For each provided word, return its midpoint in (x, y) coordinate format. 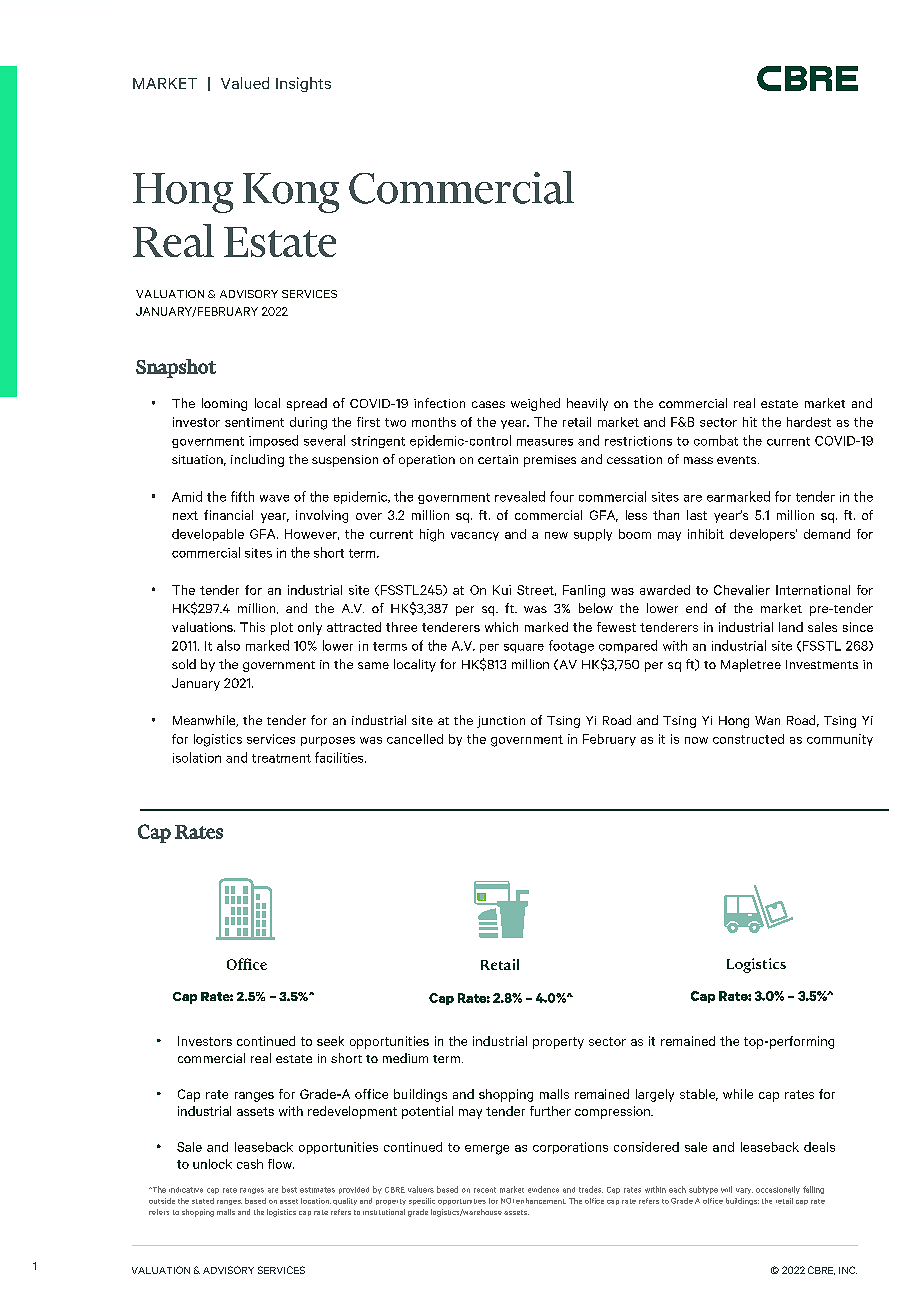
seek (330, 1041)
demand (827, 534)
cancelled (415, 739)
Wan (767, 720)
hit (750, 422)
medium (405, 1058)
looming (224, 404)
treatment (281, 758)
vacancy (475, 536)
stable (699, 1095)
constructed (748, 739)
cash (250, 1164)
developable (208, 535)
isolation (197, 757)
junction (501, 722)
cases (488, 404)
